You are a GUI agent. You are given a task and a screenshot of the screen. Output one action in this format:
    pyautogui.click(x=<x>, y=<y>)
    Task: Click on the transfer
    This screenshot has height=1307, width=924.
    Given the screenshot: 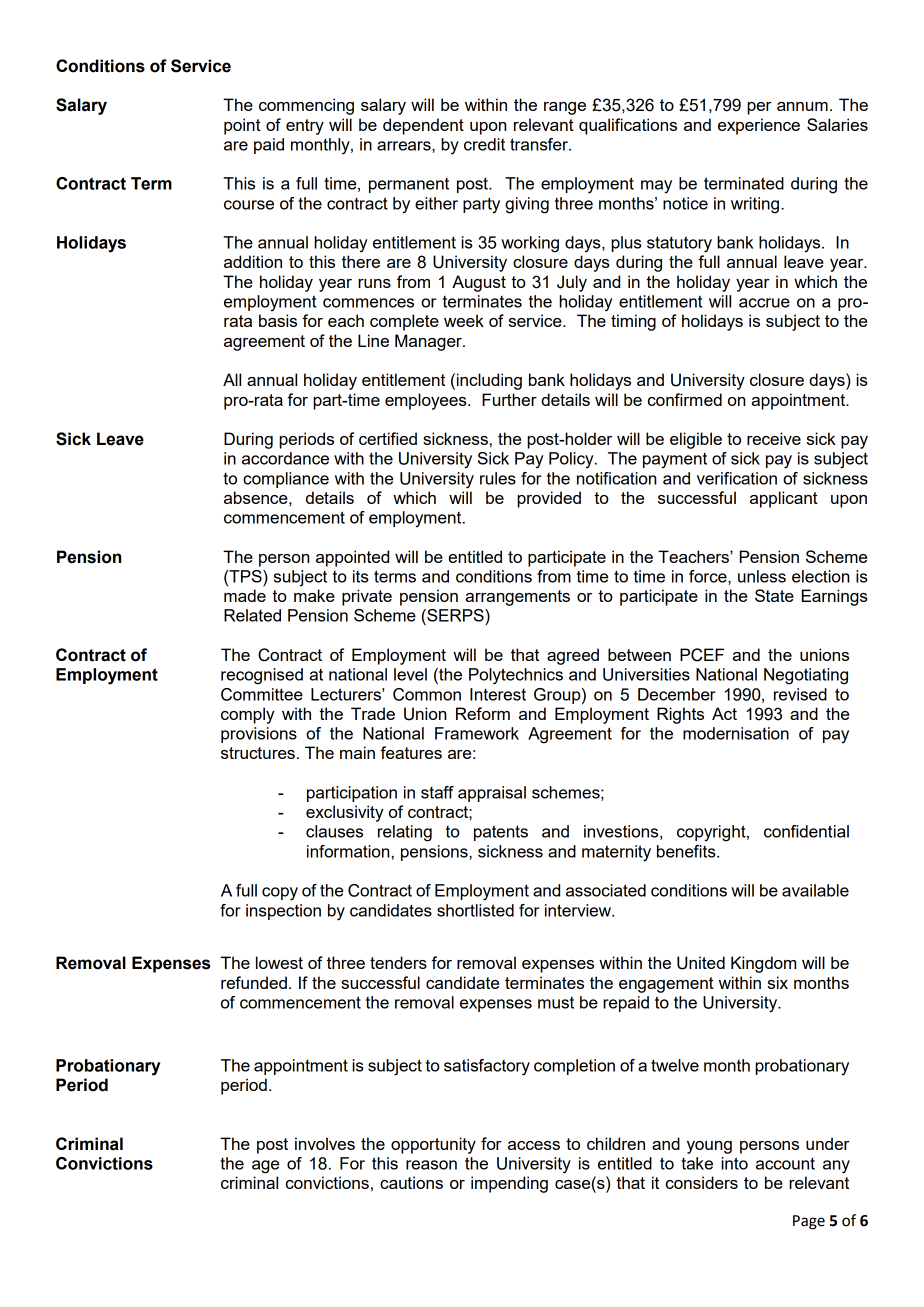 What is the action you would take?
    pyautogui.click(x=540, y=144)
